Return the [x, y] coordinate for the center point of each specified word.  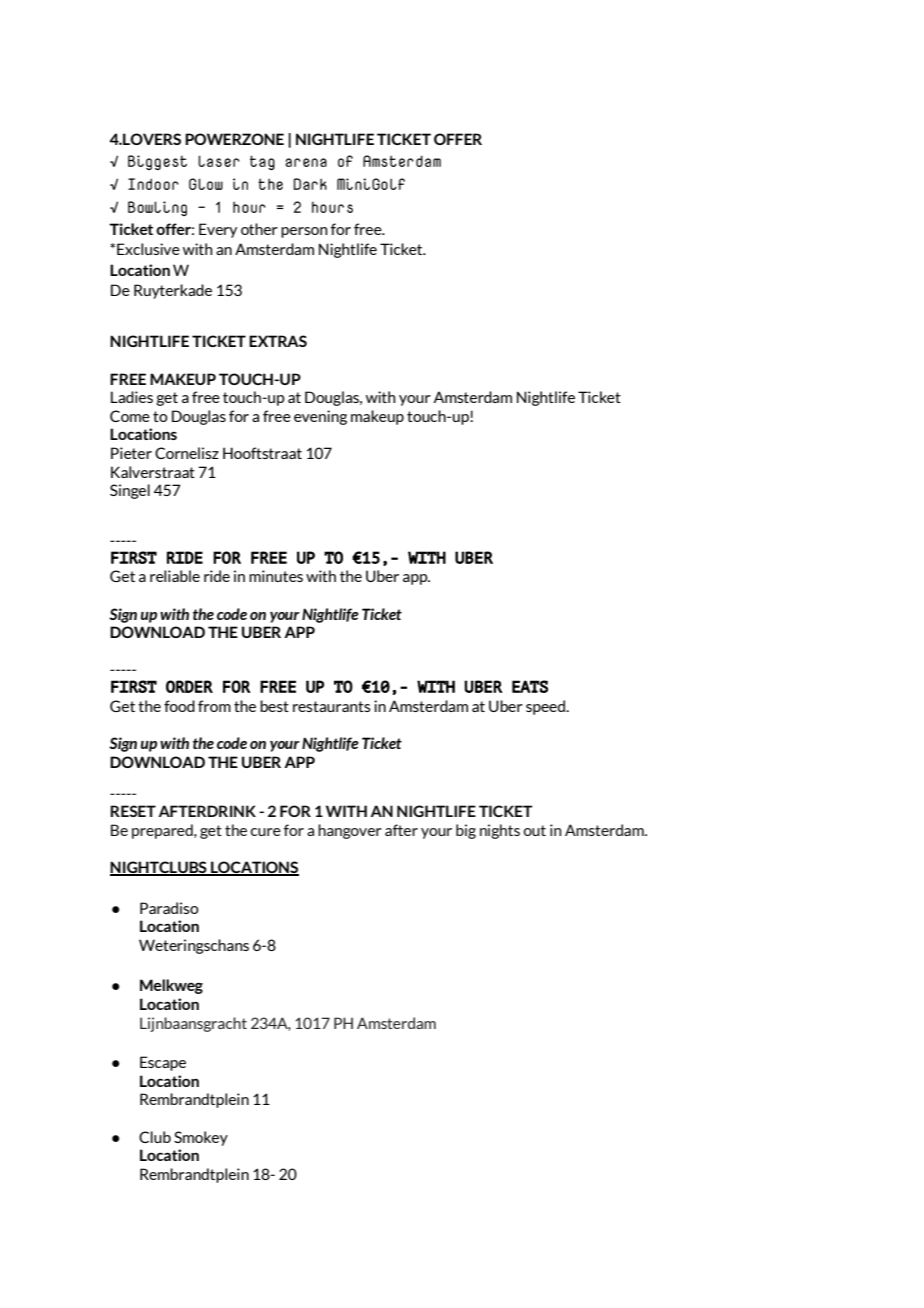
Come [130, 416]
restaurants [332, 706]
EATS [530, 686]
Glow [206, 184]
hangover [350, 831]
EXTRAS [278, 341]
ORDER [189, 686]
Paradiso [169, 908]
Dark [310, 184]
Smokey [201, 1138]
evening [320, 417]
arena [306, 162]
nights [500, 831]
